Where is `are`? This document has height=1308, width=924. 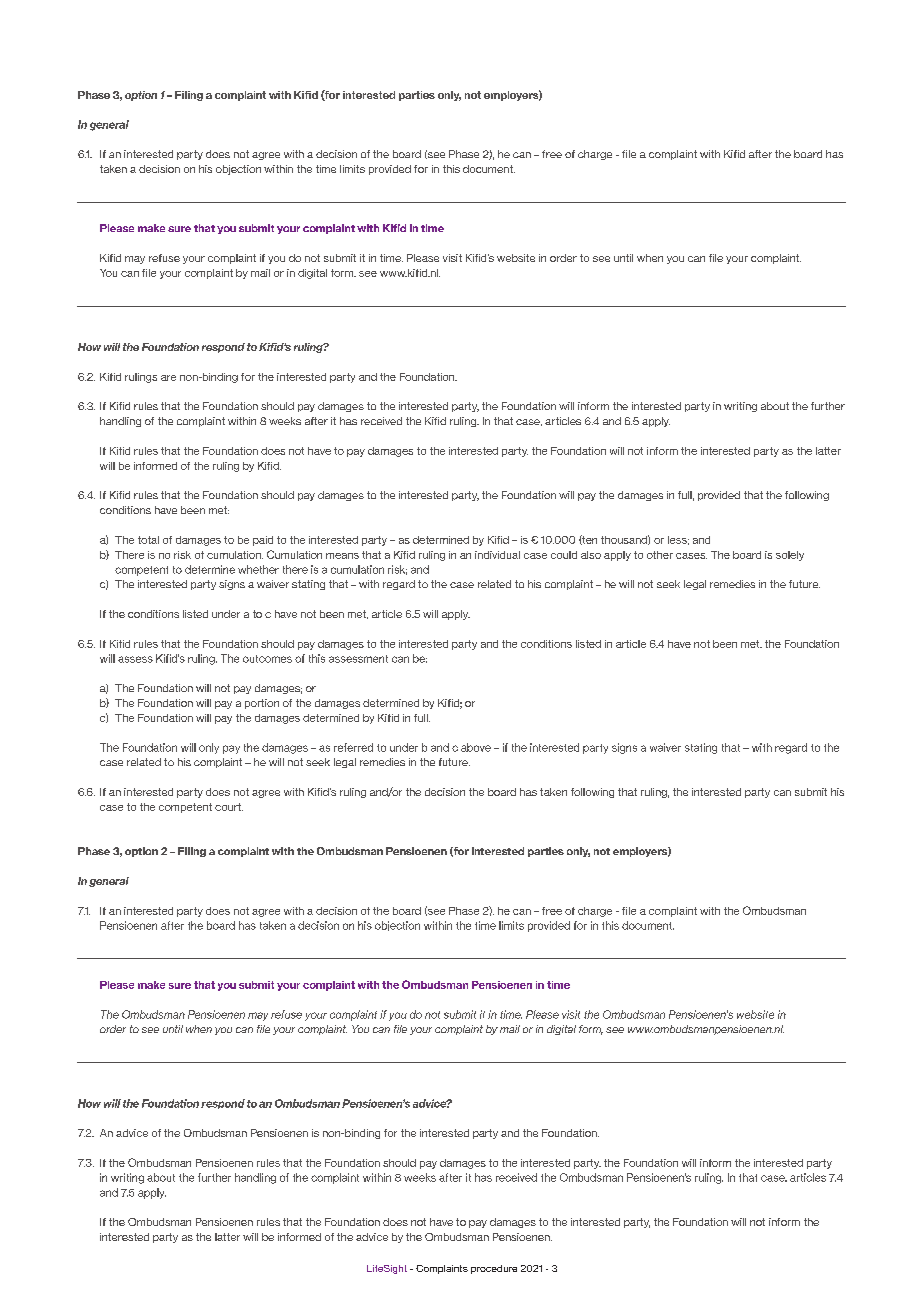
are is located at coordinates (168, 378).
